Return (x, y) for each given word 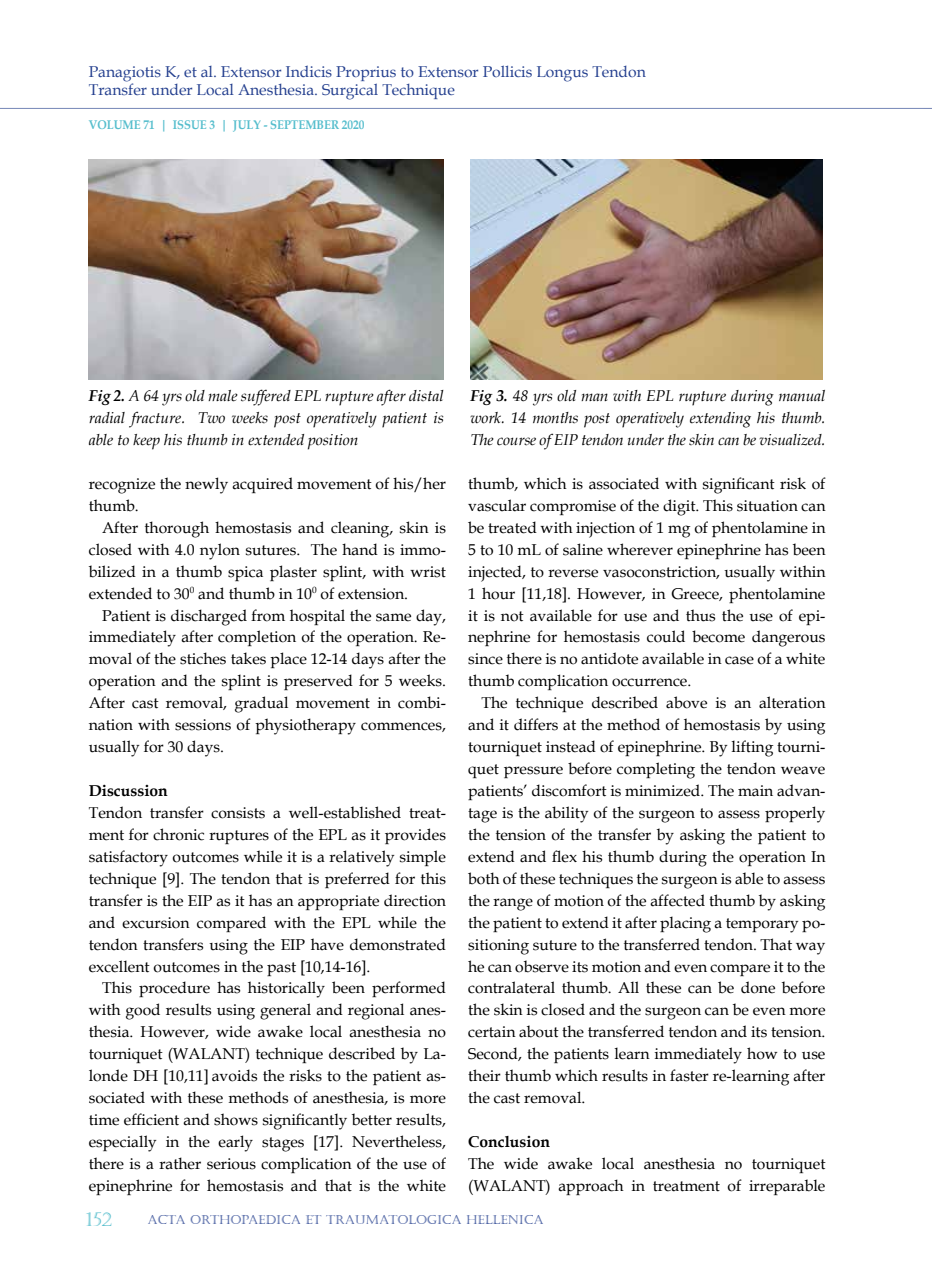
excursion (156, 923)
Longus (562, 74)
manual (802, 395)
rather (180, 1163)
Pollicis (507, 71)
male (223, 396)
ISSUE (189, 124)
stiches (203, 658)
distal (426, 396)
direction (415, 900)
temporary (762, 925)
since (485, 659)
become (718, 636)
